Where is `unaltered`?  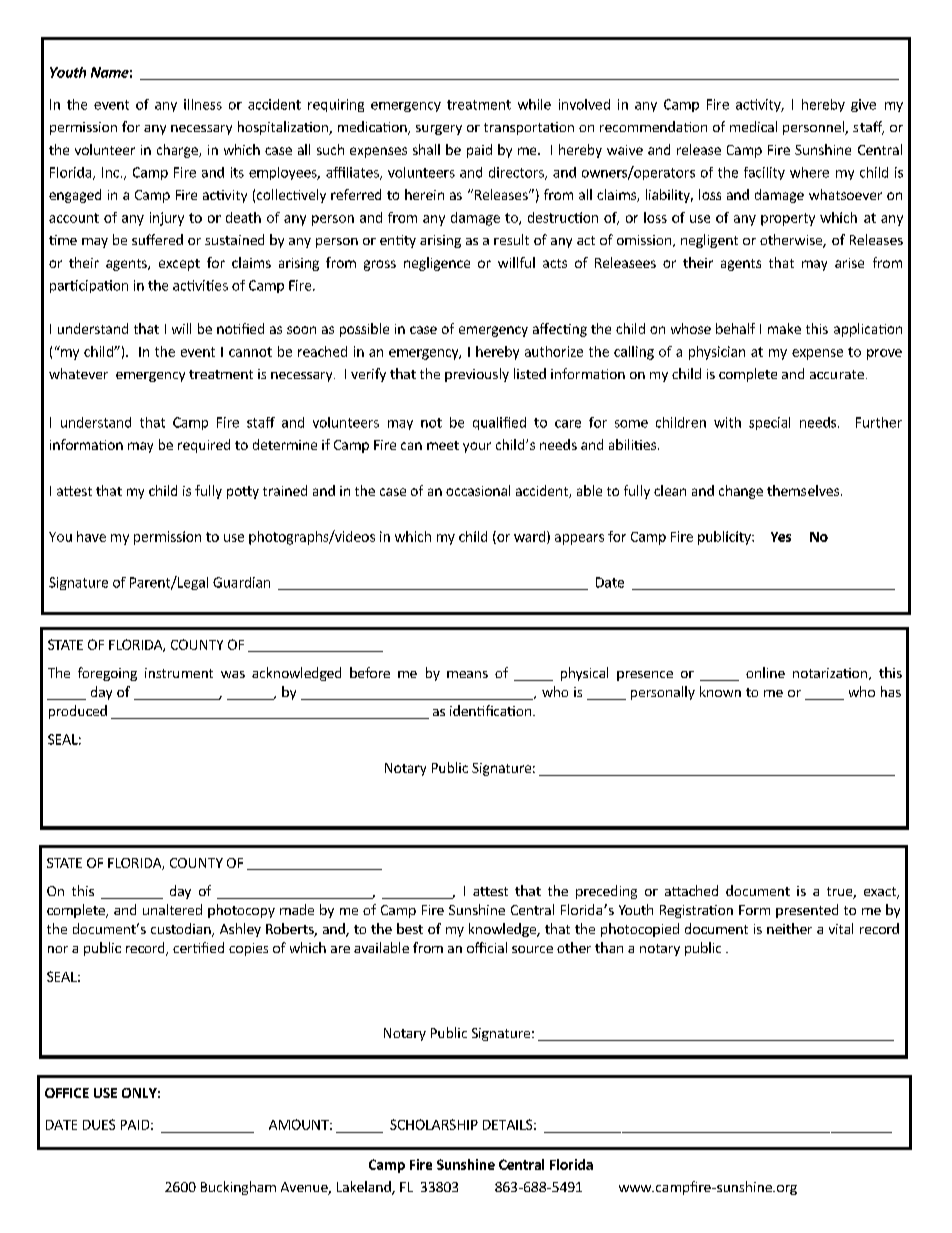
unaltered is located at coordinates (172, 909).
